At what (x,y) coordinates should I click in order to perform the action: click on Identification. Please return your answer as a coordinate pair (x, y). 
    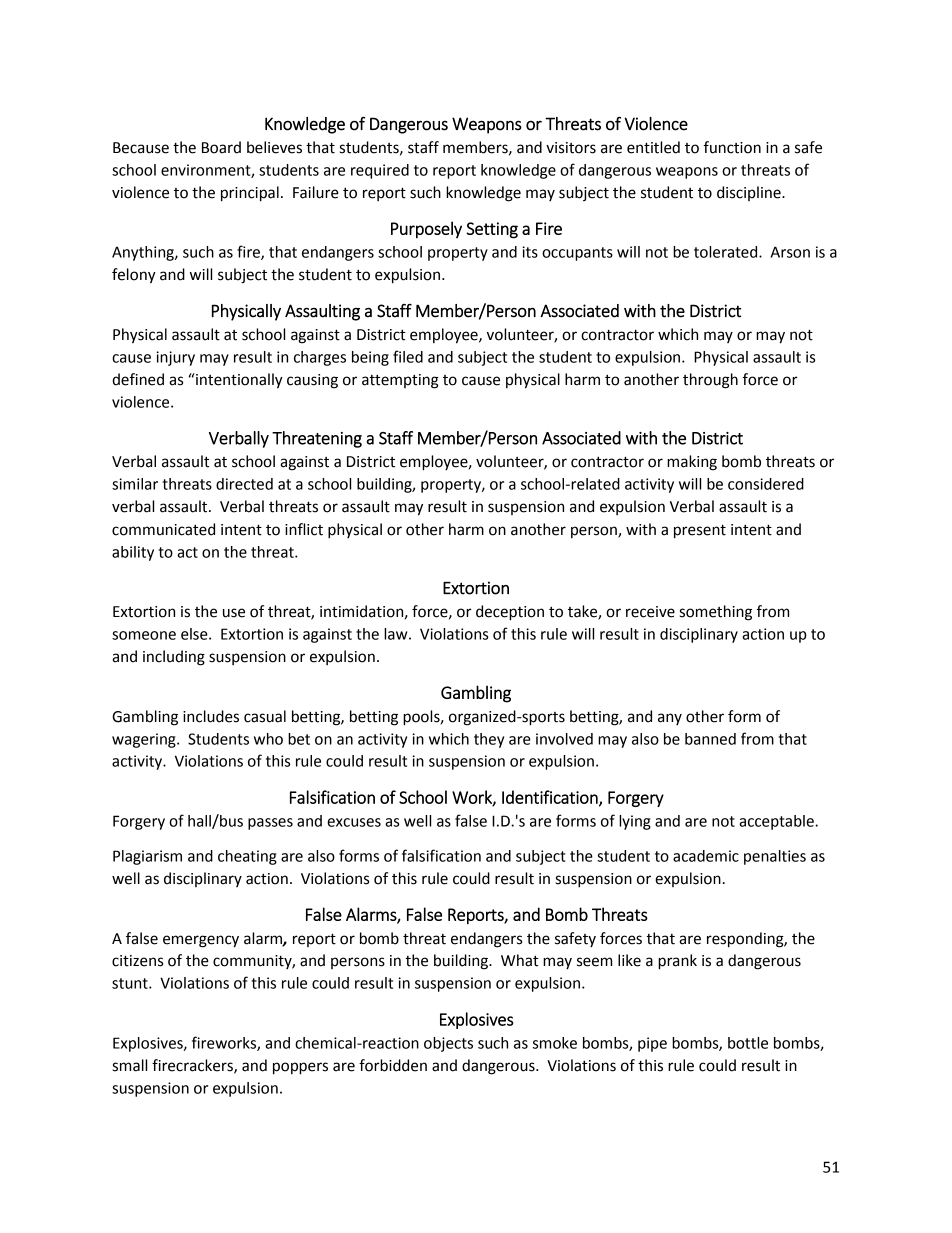
    Looking at the image, I should click on (551, 798).
